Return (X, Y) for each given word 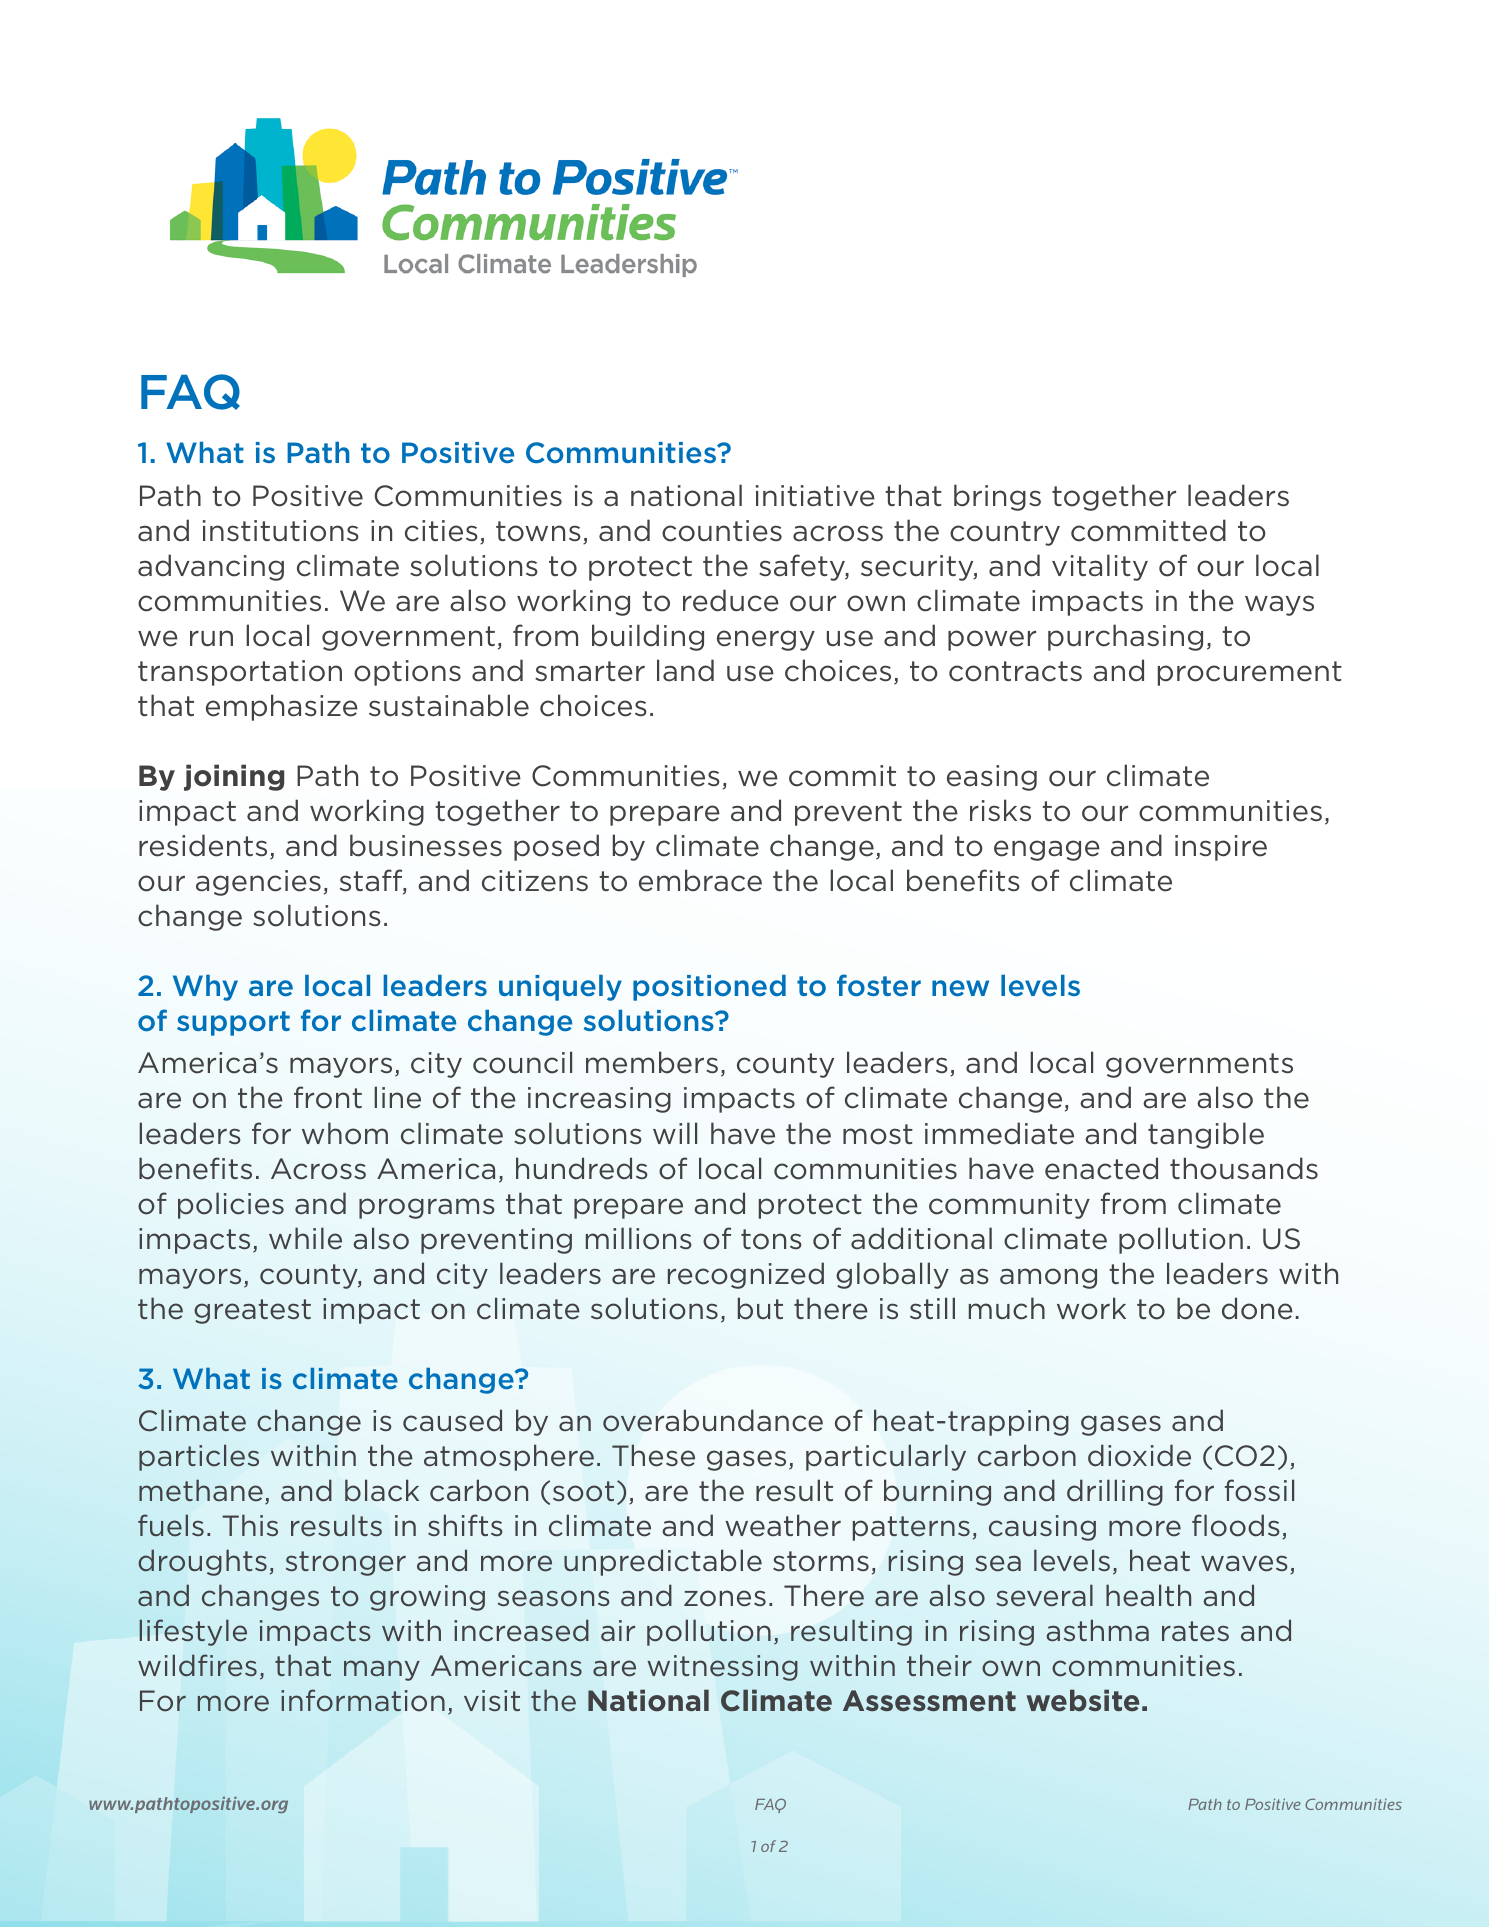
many (382, 1670)
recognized (746, 1275)
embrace (700, 880)
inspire (1221, 848)
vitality (1100, 567)
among (1048, 1278)
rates (1195, 1631)
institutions (281, 531)
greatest (252, 1311)
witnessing (723, 1668)
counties (722, 531)
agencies (258, 883)
